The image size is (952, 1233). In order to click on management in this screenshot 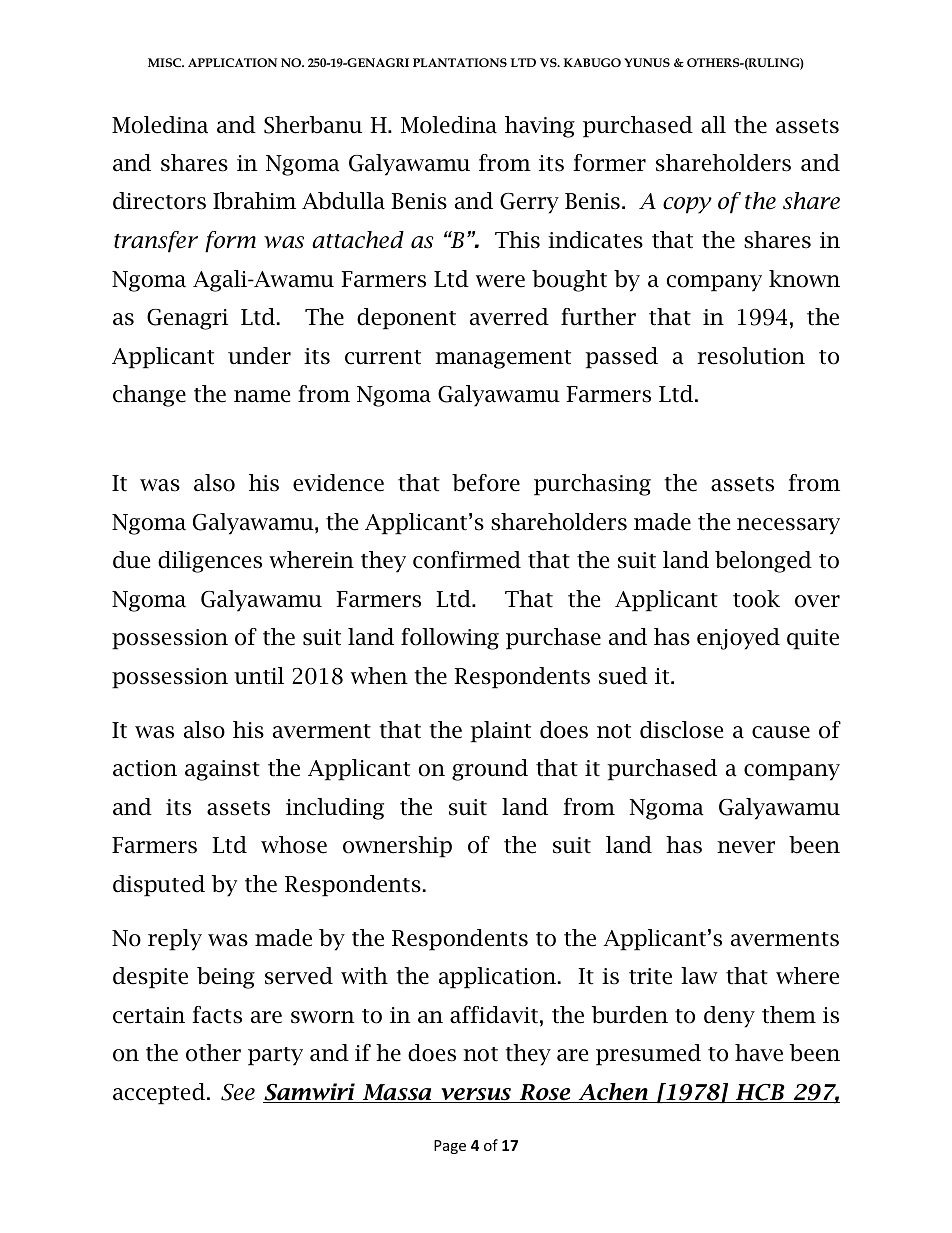, I will do `click(503, 359)`.
